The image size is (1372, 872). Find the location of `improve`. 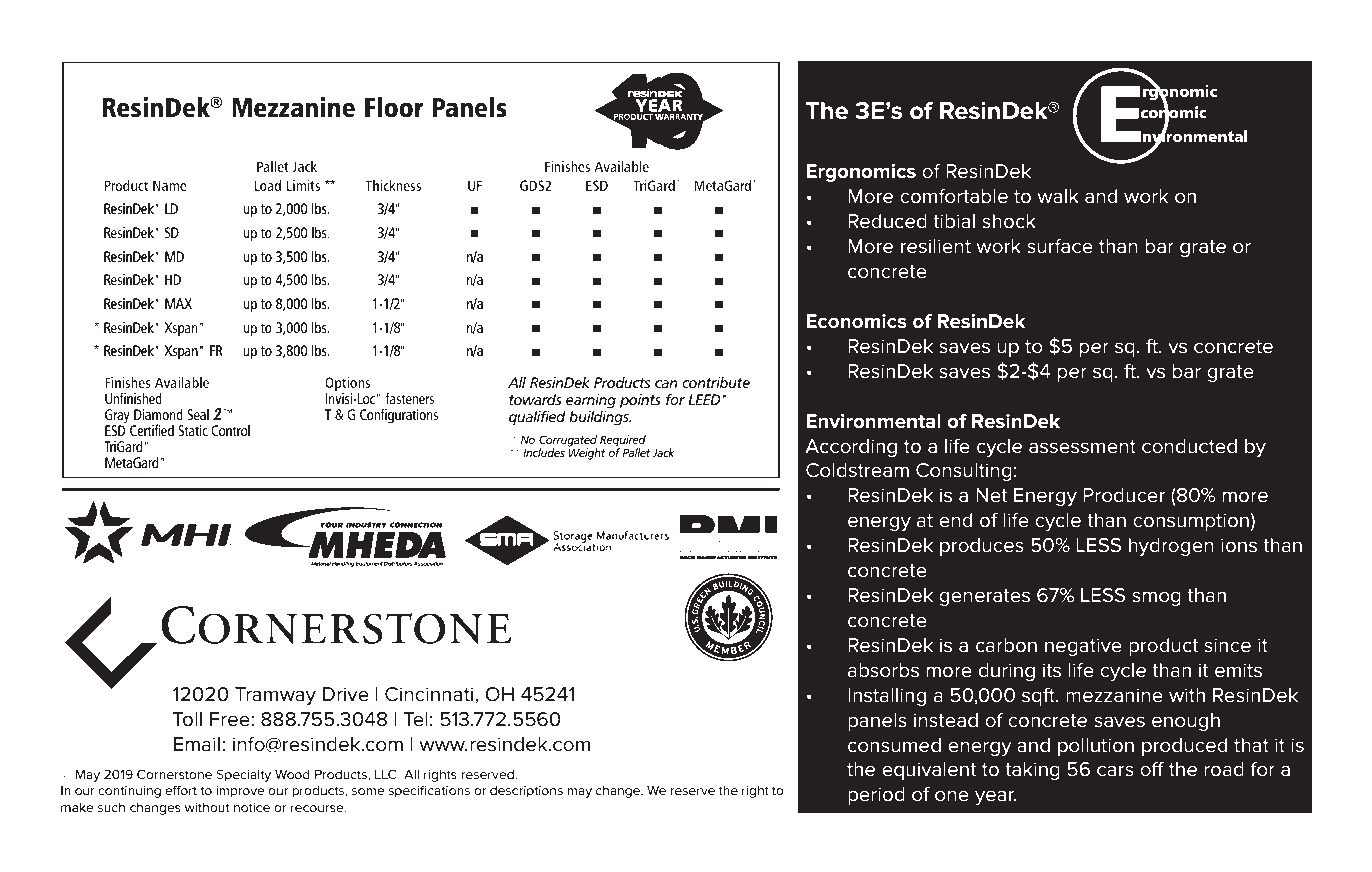

improve is located at coordinates (240, 792).
